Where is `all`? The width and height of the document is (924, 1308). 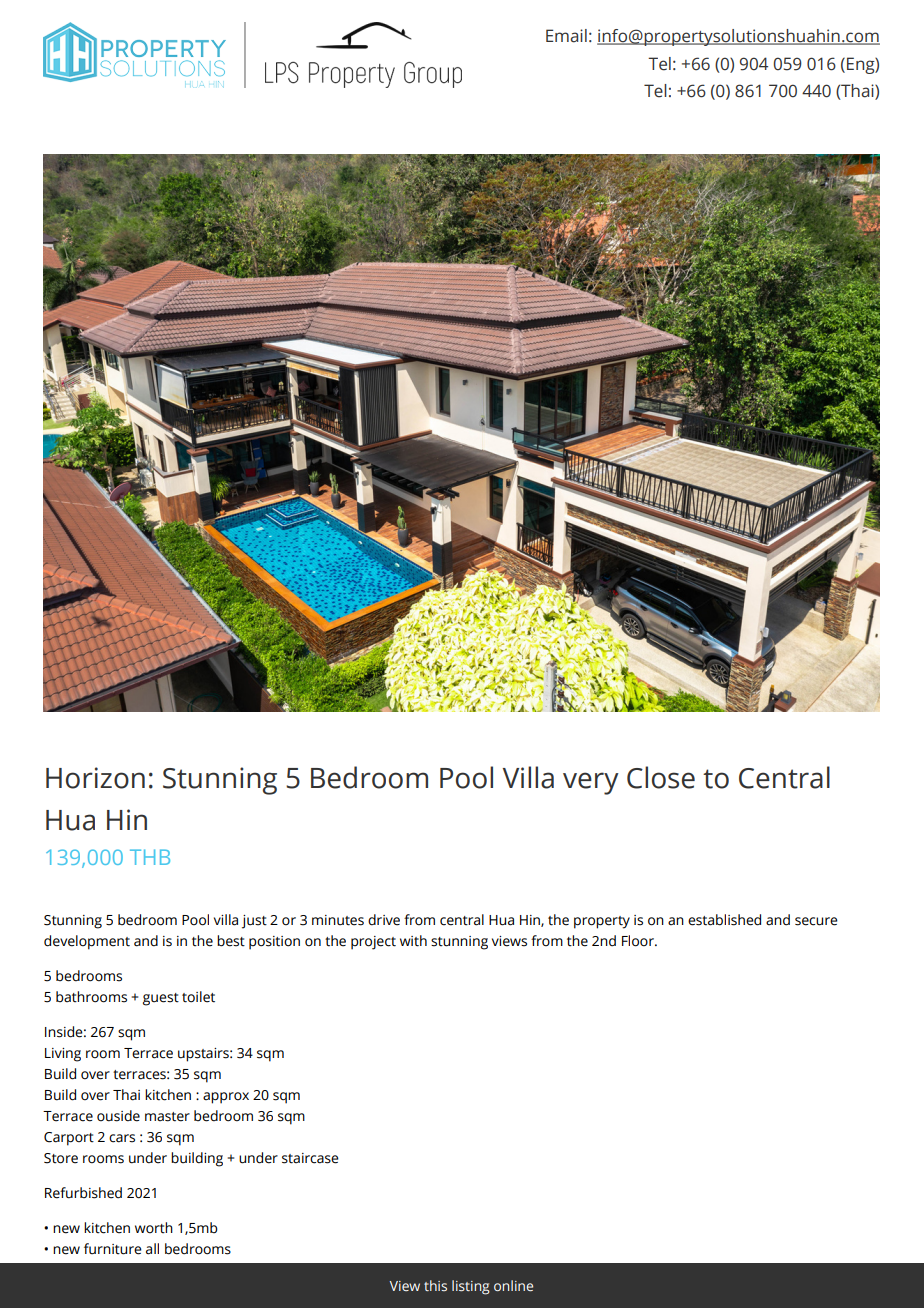 all is located at coordinates (152, 1249).
